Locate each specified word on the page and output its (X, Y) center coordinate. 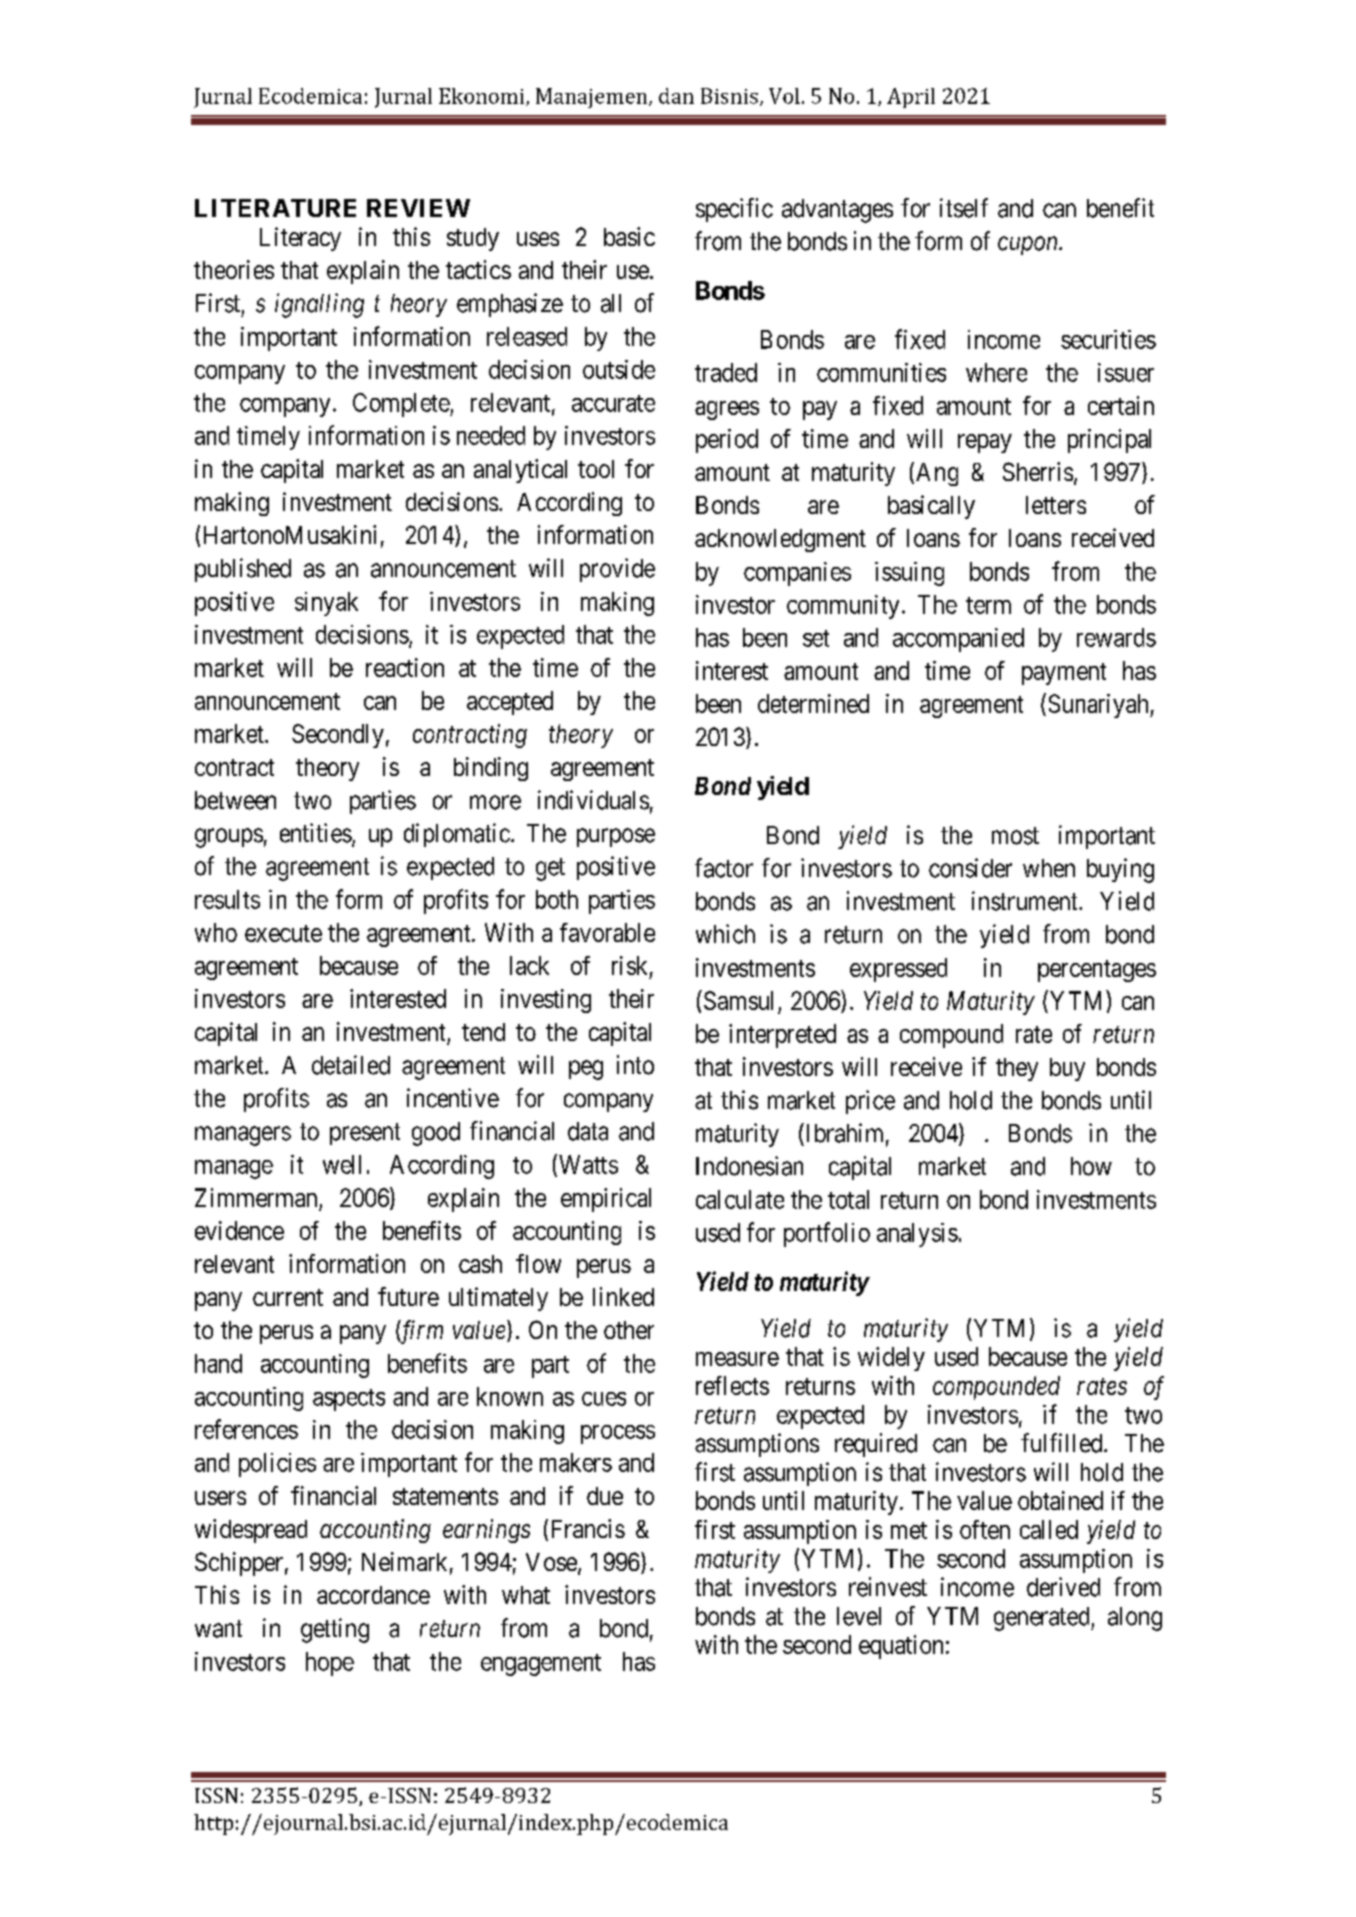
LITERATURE (275, 208)
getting (335, 1630)
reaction (405, 667)
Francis (588, 1528)
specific (734, 210)
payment (1064, 674)
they (1017, 1069)
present (365, 1134)
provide (617, 570)
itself (964, 208)
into (635, 1065)
